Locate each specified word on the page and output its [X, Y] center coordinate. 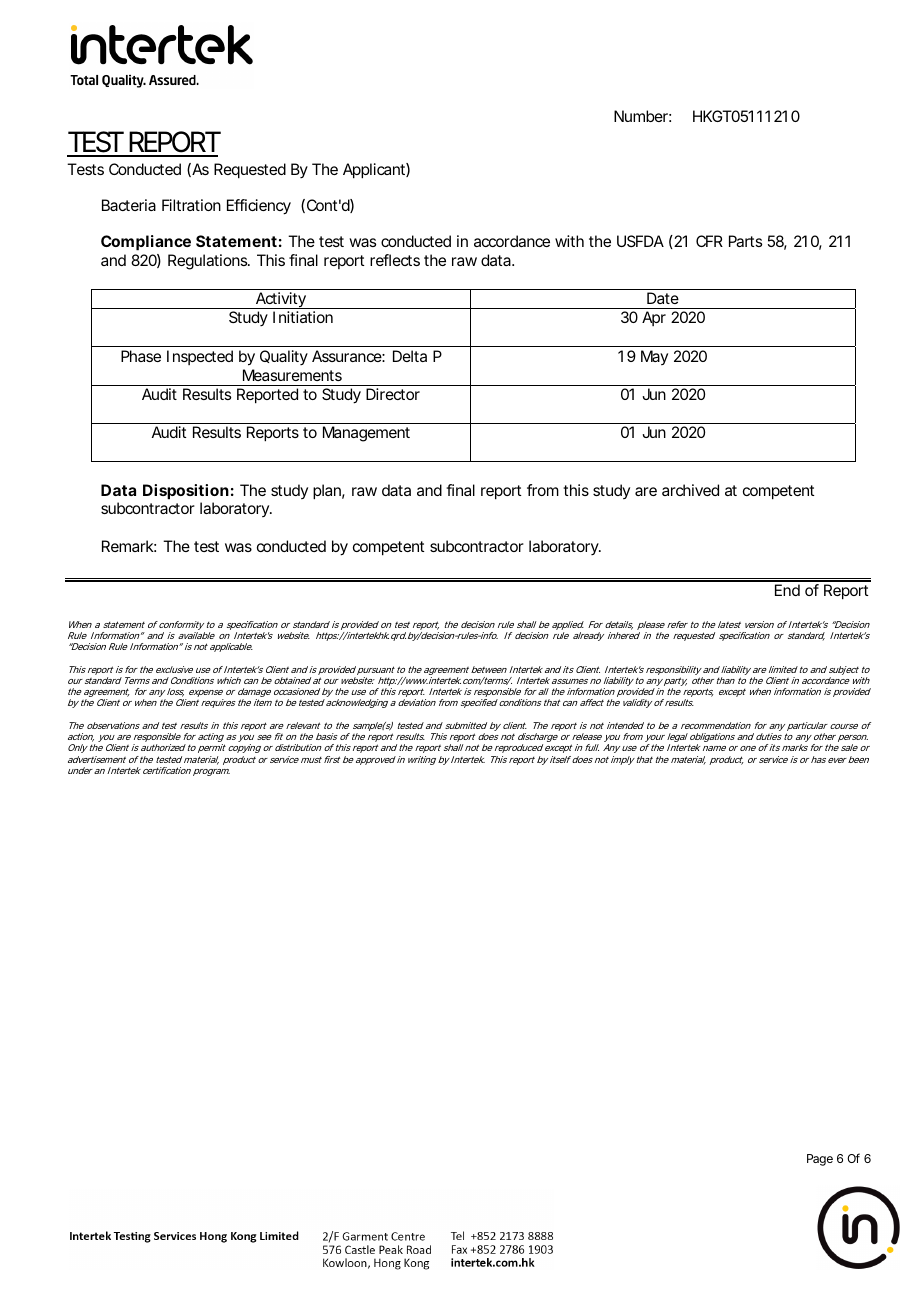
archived [690, 490]
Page [820, 1160]
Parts [745, 241]
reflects [395, 260]
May [654, 357]
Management [366, 434]
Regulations [208, 262]
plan [327, 492]
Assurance [347, 356]
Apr [654, 318]
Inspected [200, 357]
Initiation [303, 317]
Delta [410, 356]
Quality [284, 357]
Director [393, 394]
